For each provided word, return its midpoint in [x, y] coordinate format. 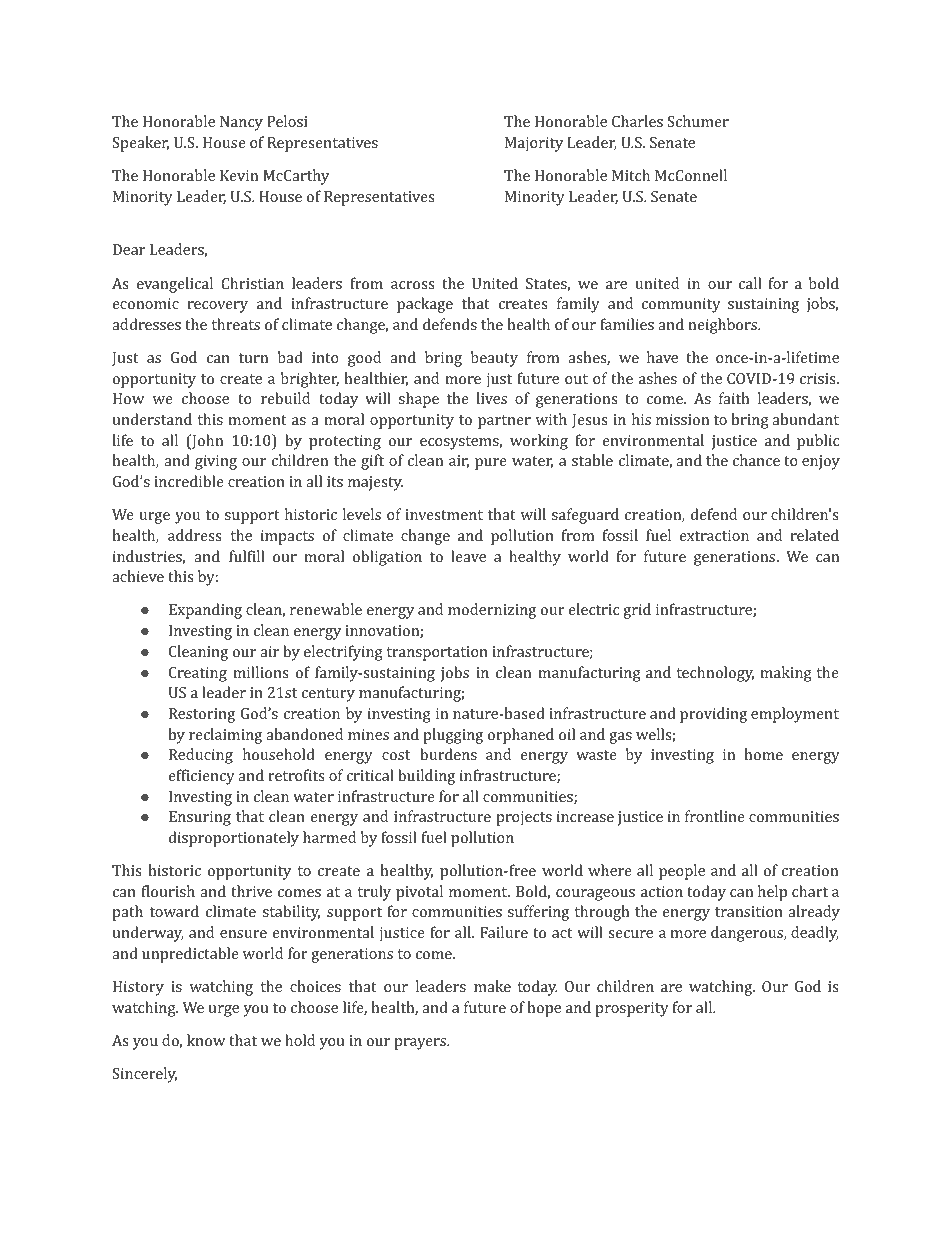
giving [216, 462]
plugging [453, 736]
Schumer [698, 121]
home [764, 754]
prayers [421, 1044]
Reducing [201, 756]
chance [756, 460]
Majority [534, 144]
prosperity [632, 1009]
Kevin [239, 175]
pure [491, 464]
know [206, 1040]
